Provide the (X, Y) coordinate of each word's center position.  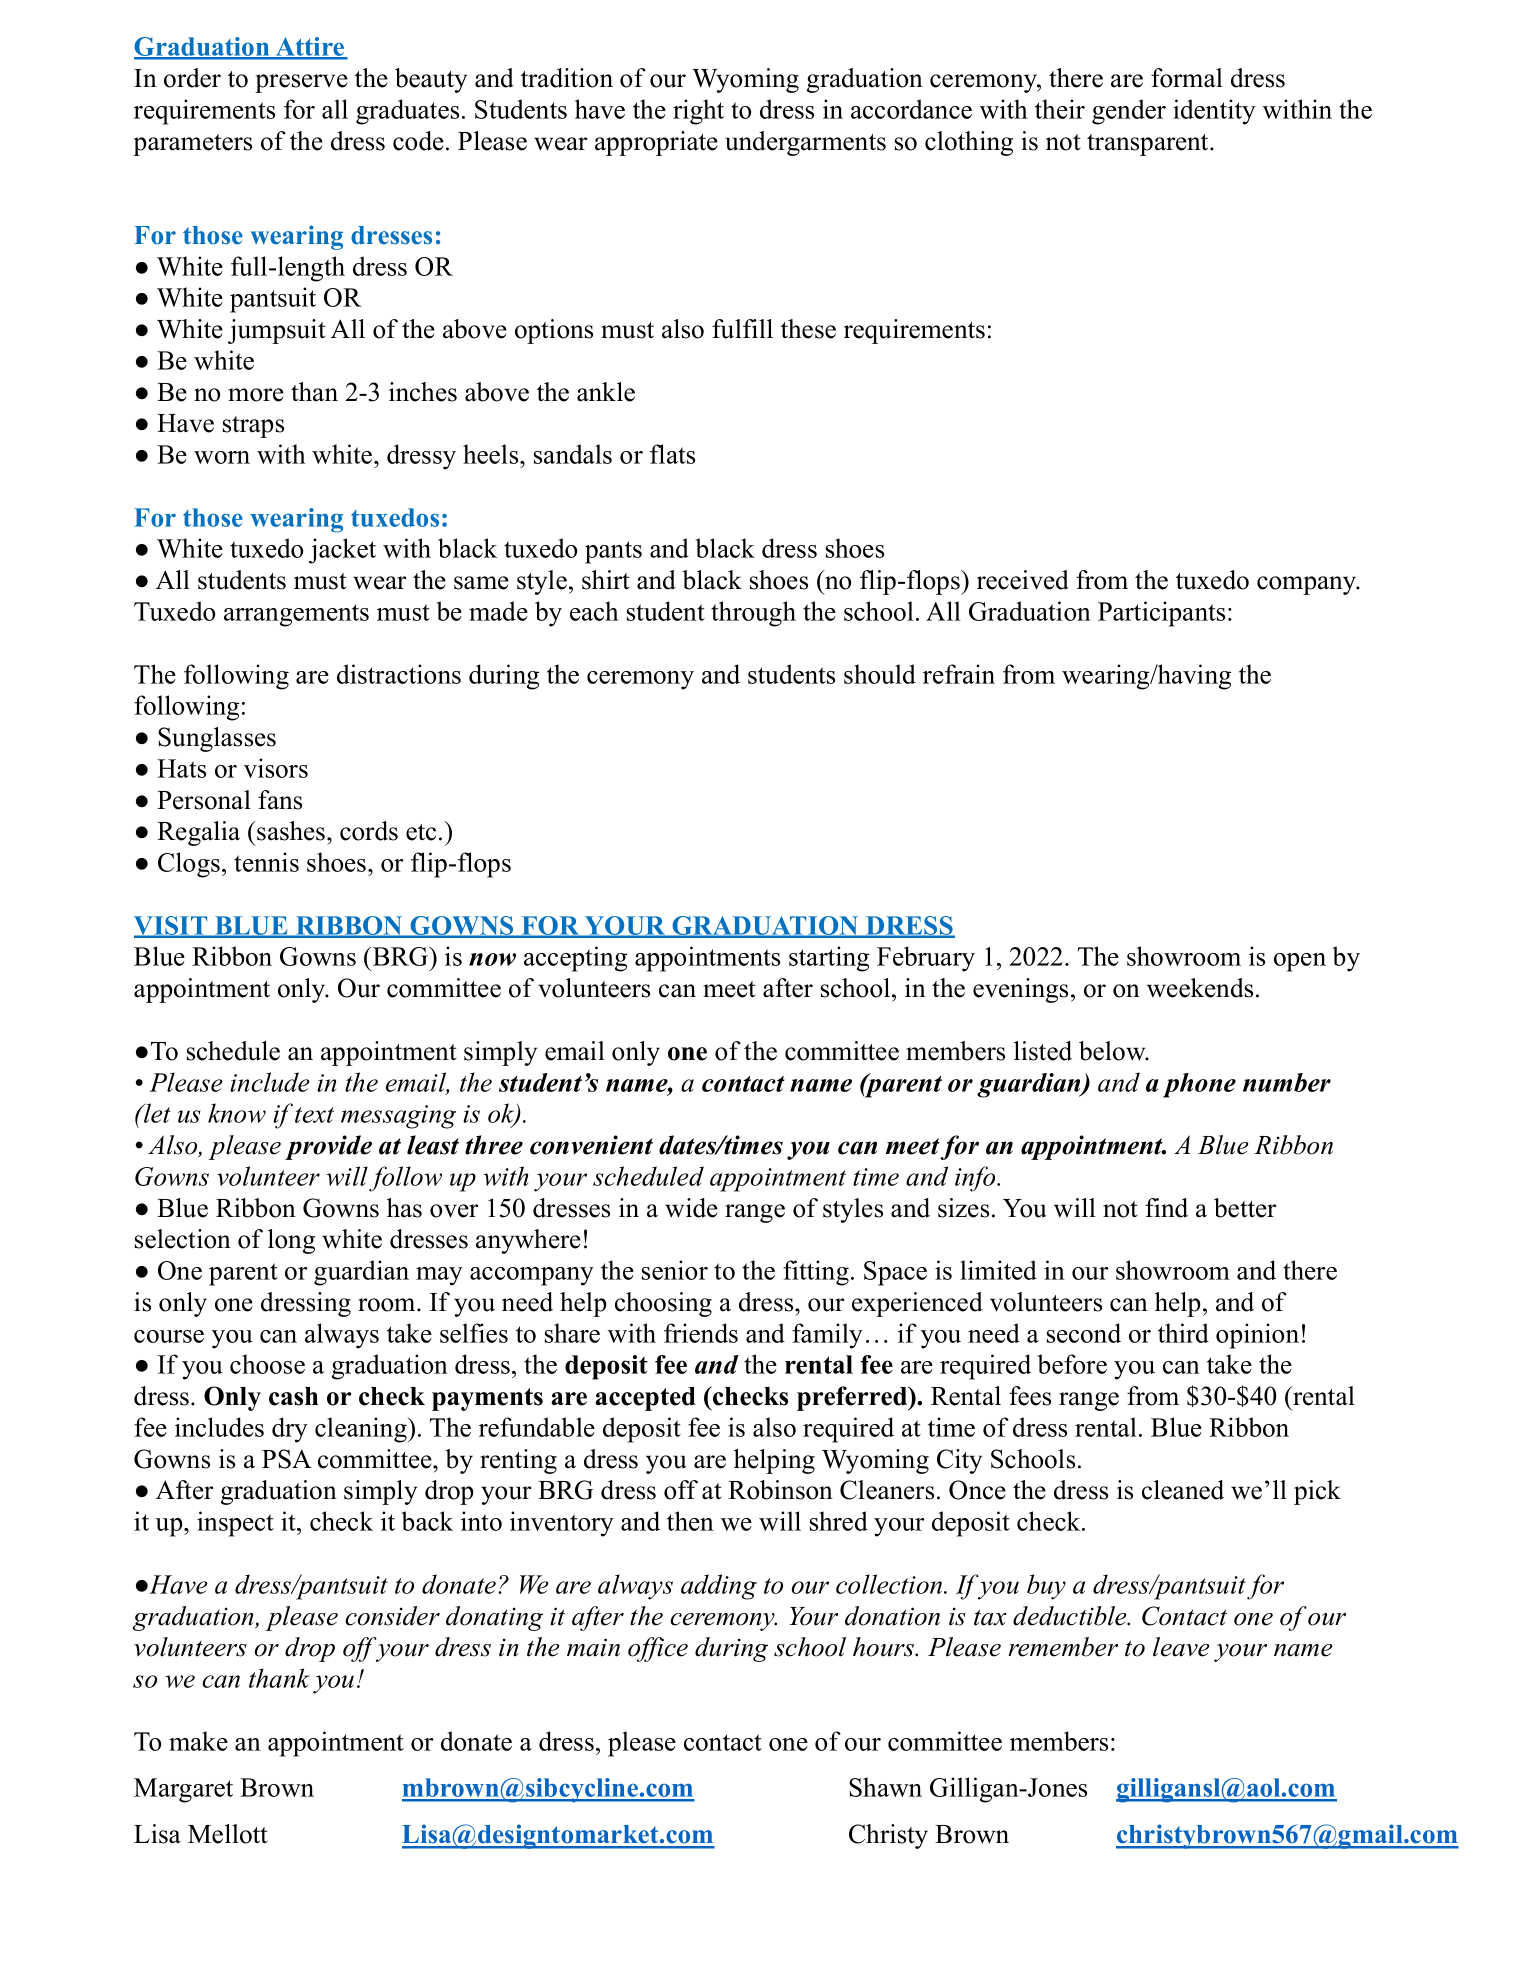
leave (1181, 1647)
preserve (301, 83)
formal (1187, 78)
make (198, 1741)
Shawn (885, 1787)
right (698, 112)
